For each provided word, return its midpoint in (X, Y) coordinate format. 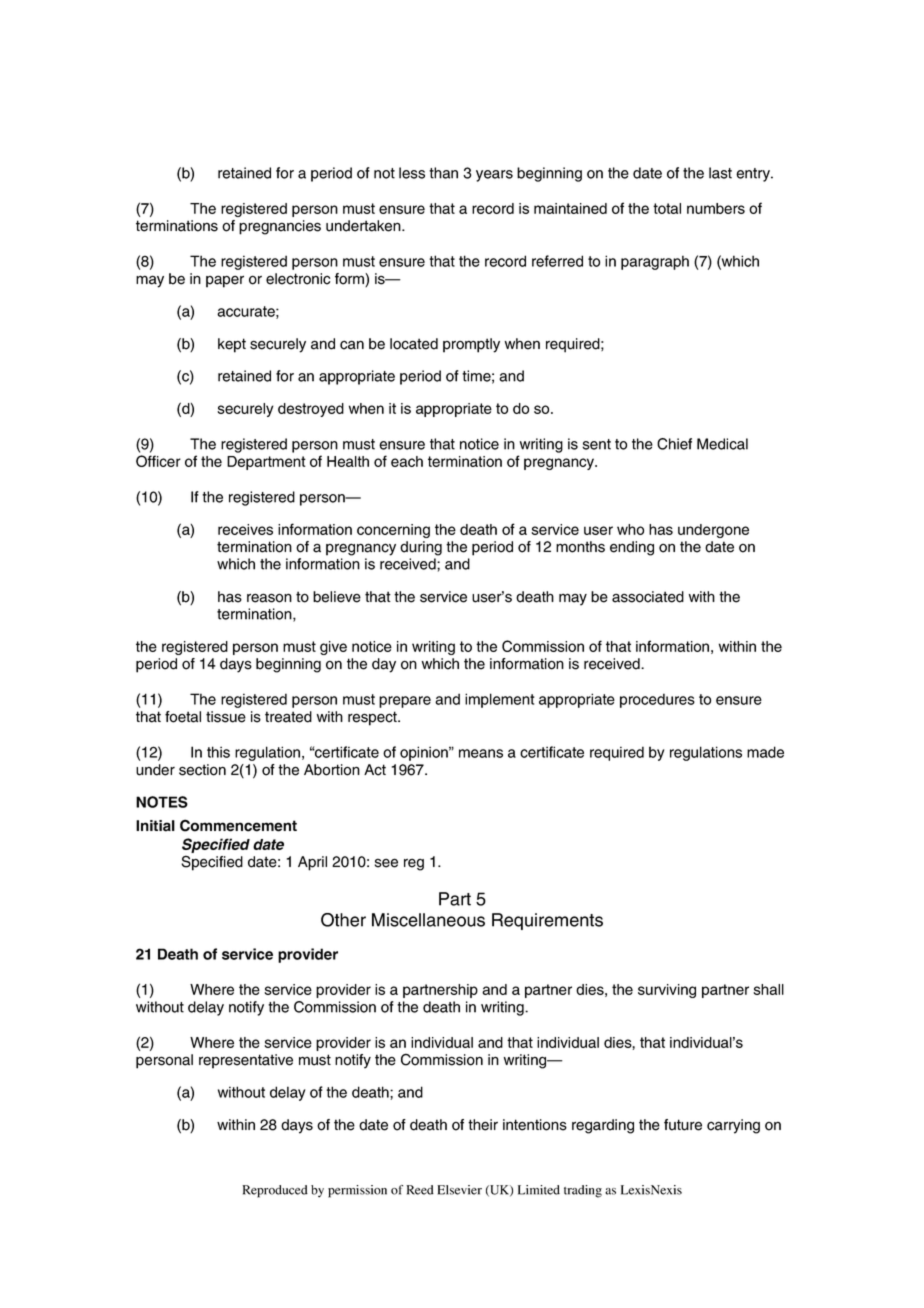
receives (245, 529)
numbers (716, 208)
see (386, 863)
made (765, 752)
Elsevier (459, 1190)
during (421, 548)
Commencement (238, 825)
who (630, 529)
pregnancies (280, 227)
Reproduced (275, 1191)
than (443, 173)
